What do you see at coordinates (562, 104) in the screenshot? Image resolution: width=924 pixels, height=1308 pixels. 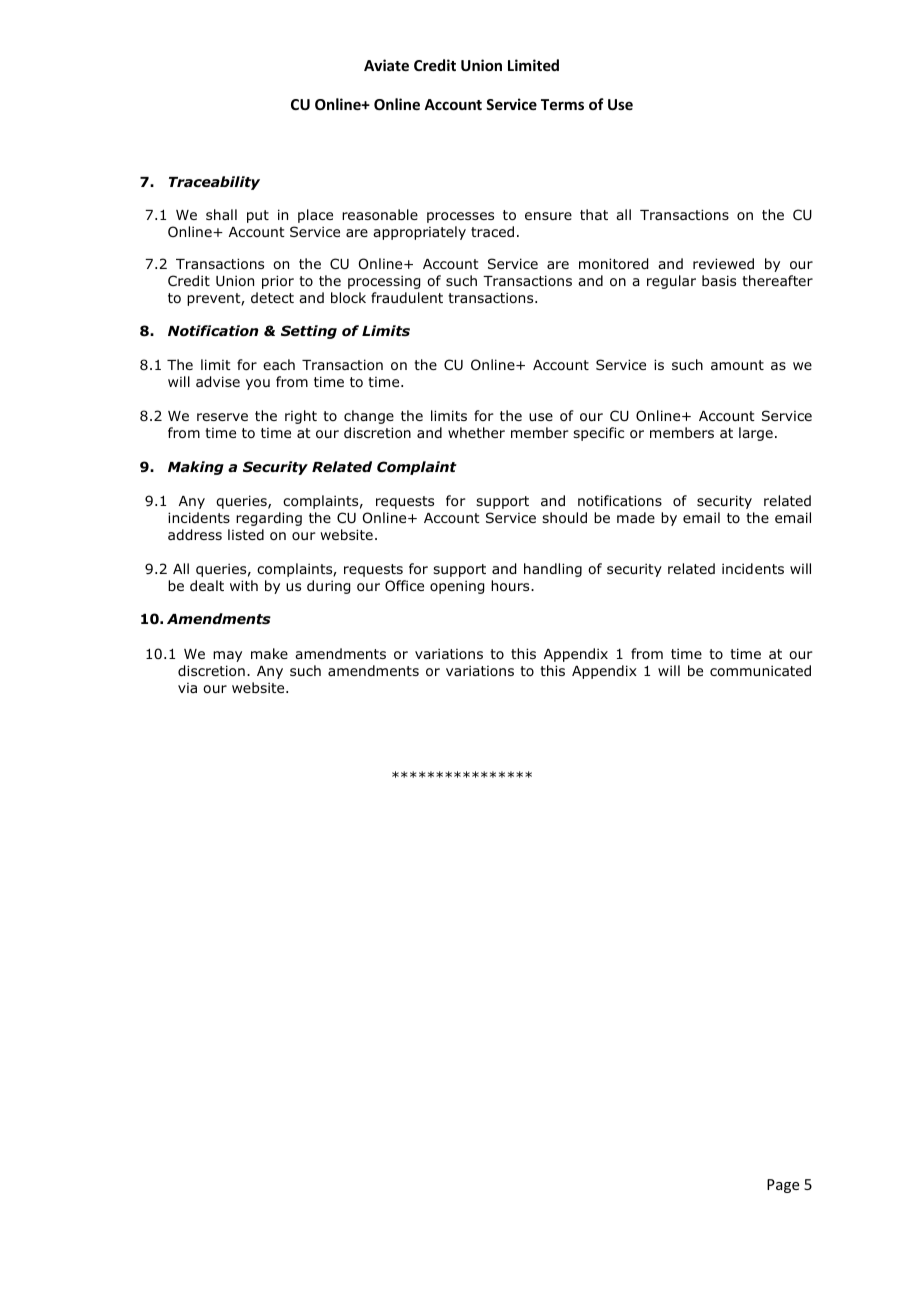 I see `Terms` at bounding box center [562, 104].
